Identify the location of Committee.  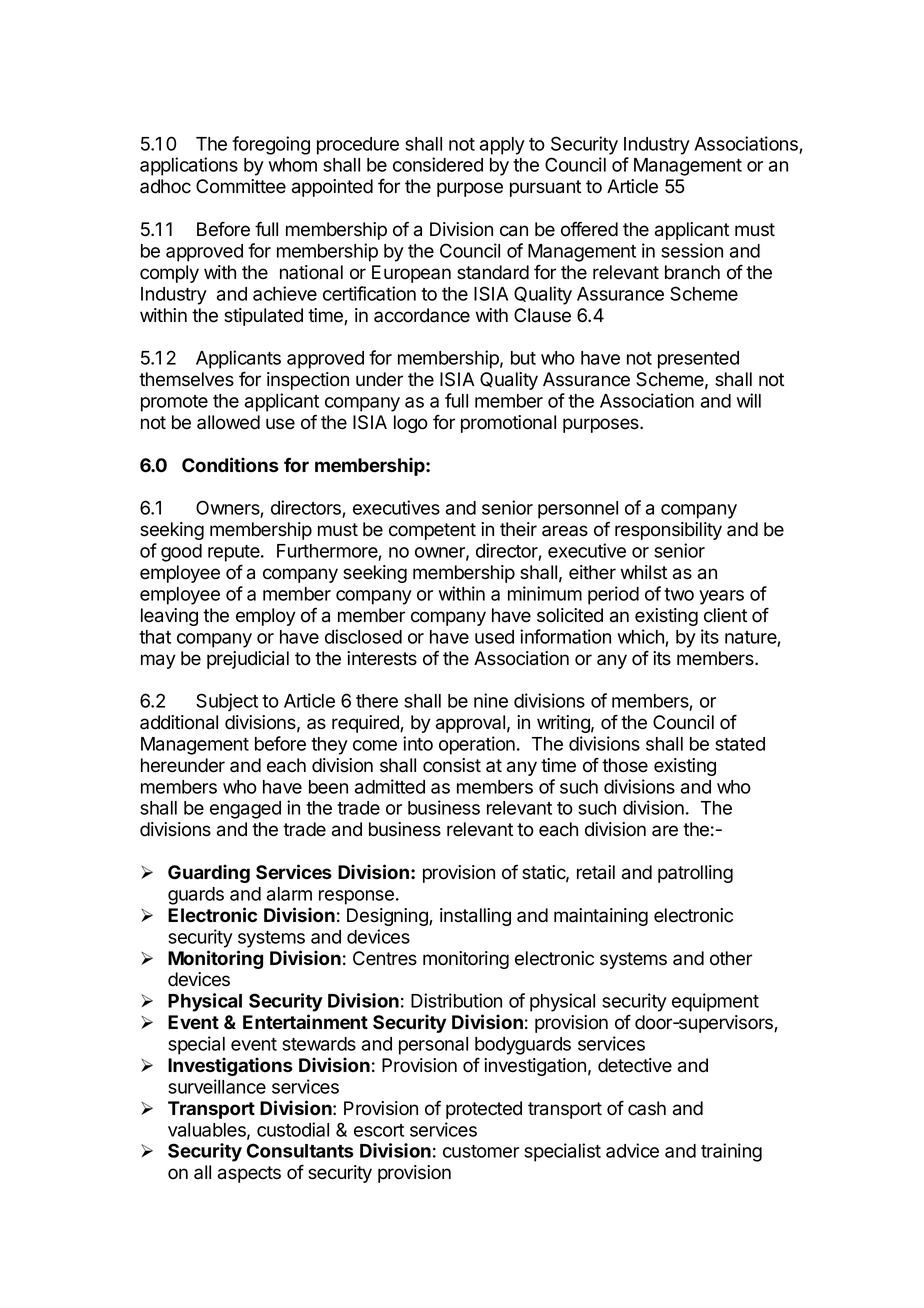
(241, 186).
